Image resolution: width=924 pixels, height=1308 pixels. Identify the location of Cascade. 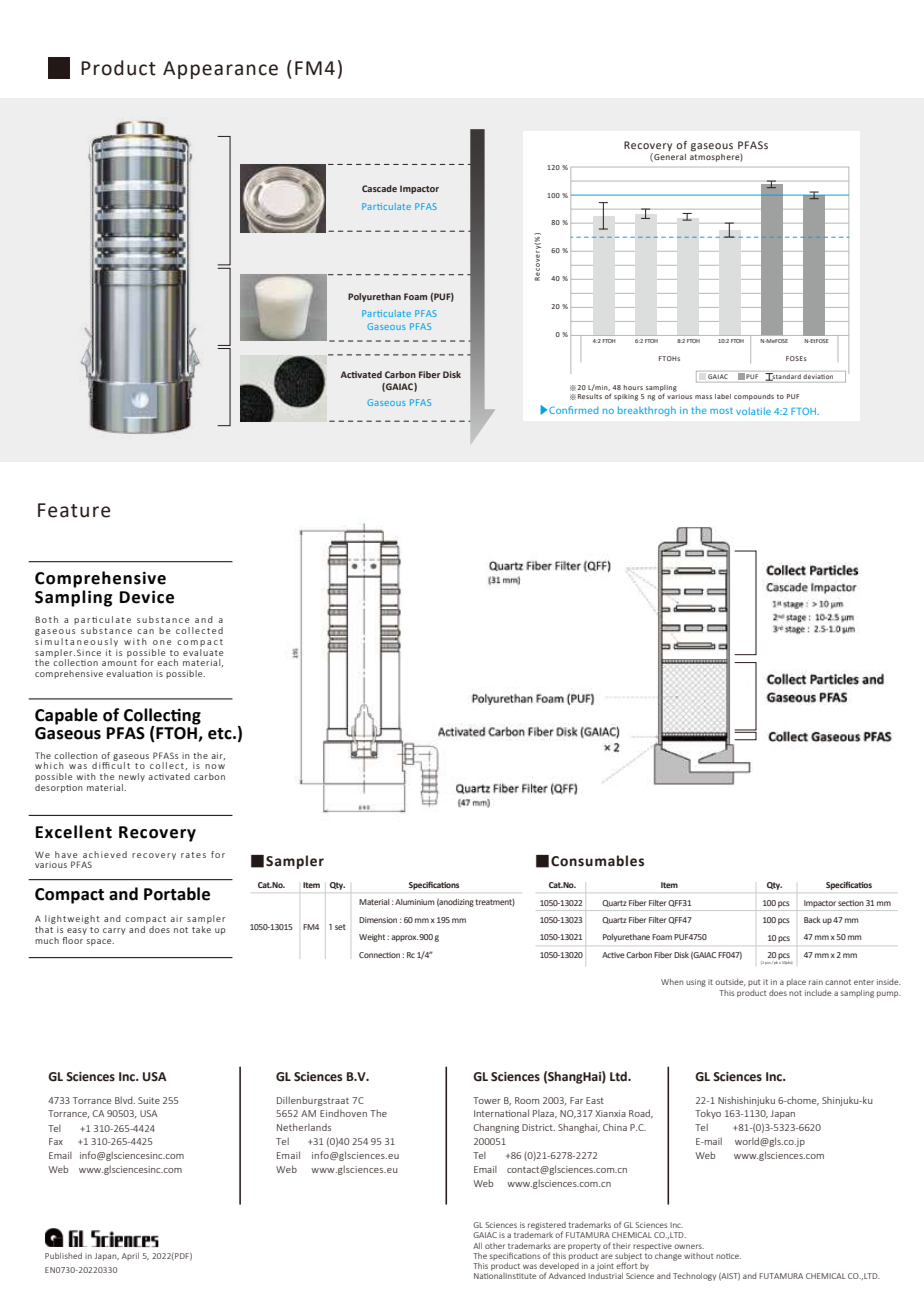
(379, 188).
